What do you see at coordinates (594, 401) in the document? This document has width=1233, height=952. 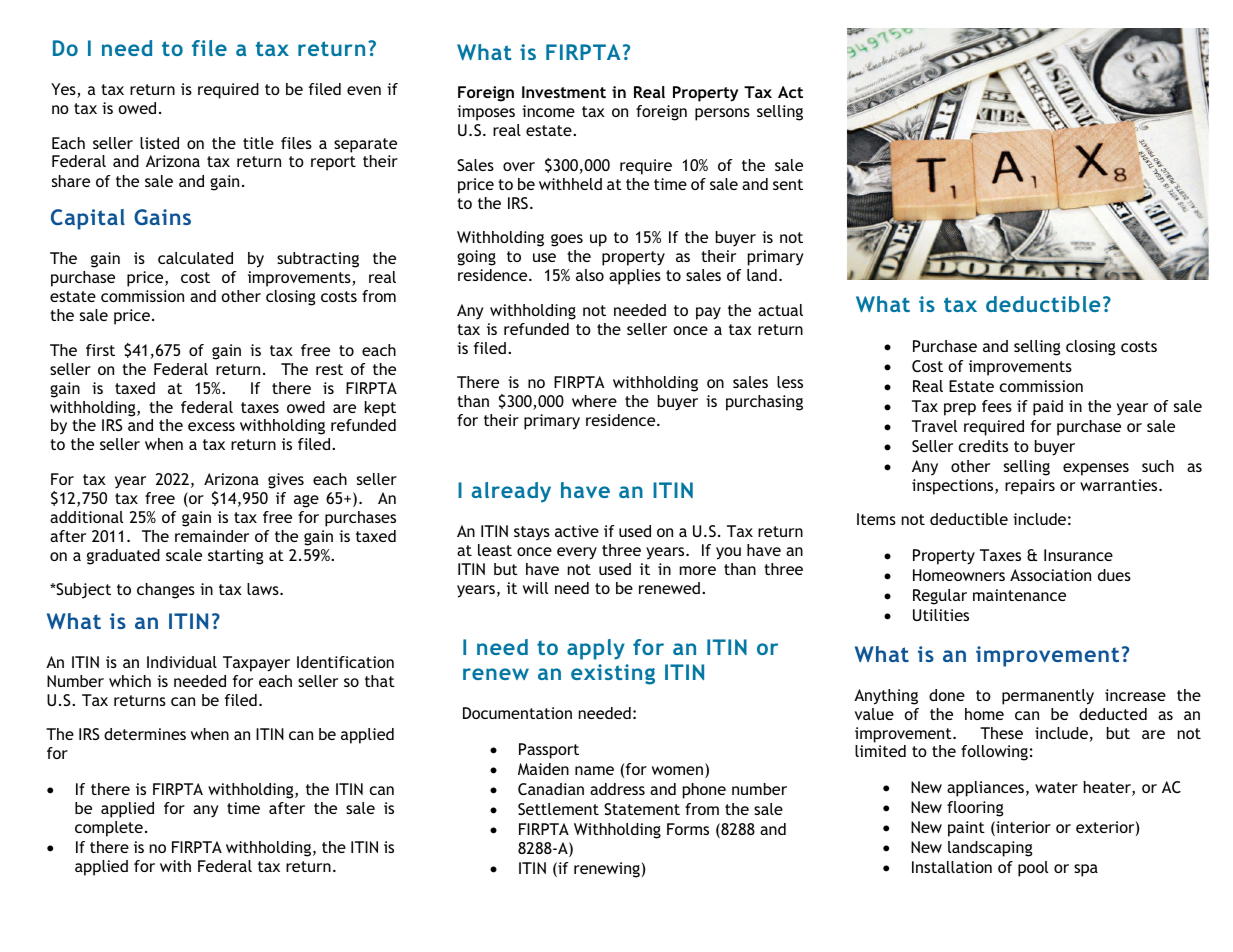 I see `where` at bounding box center [594, 401].
